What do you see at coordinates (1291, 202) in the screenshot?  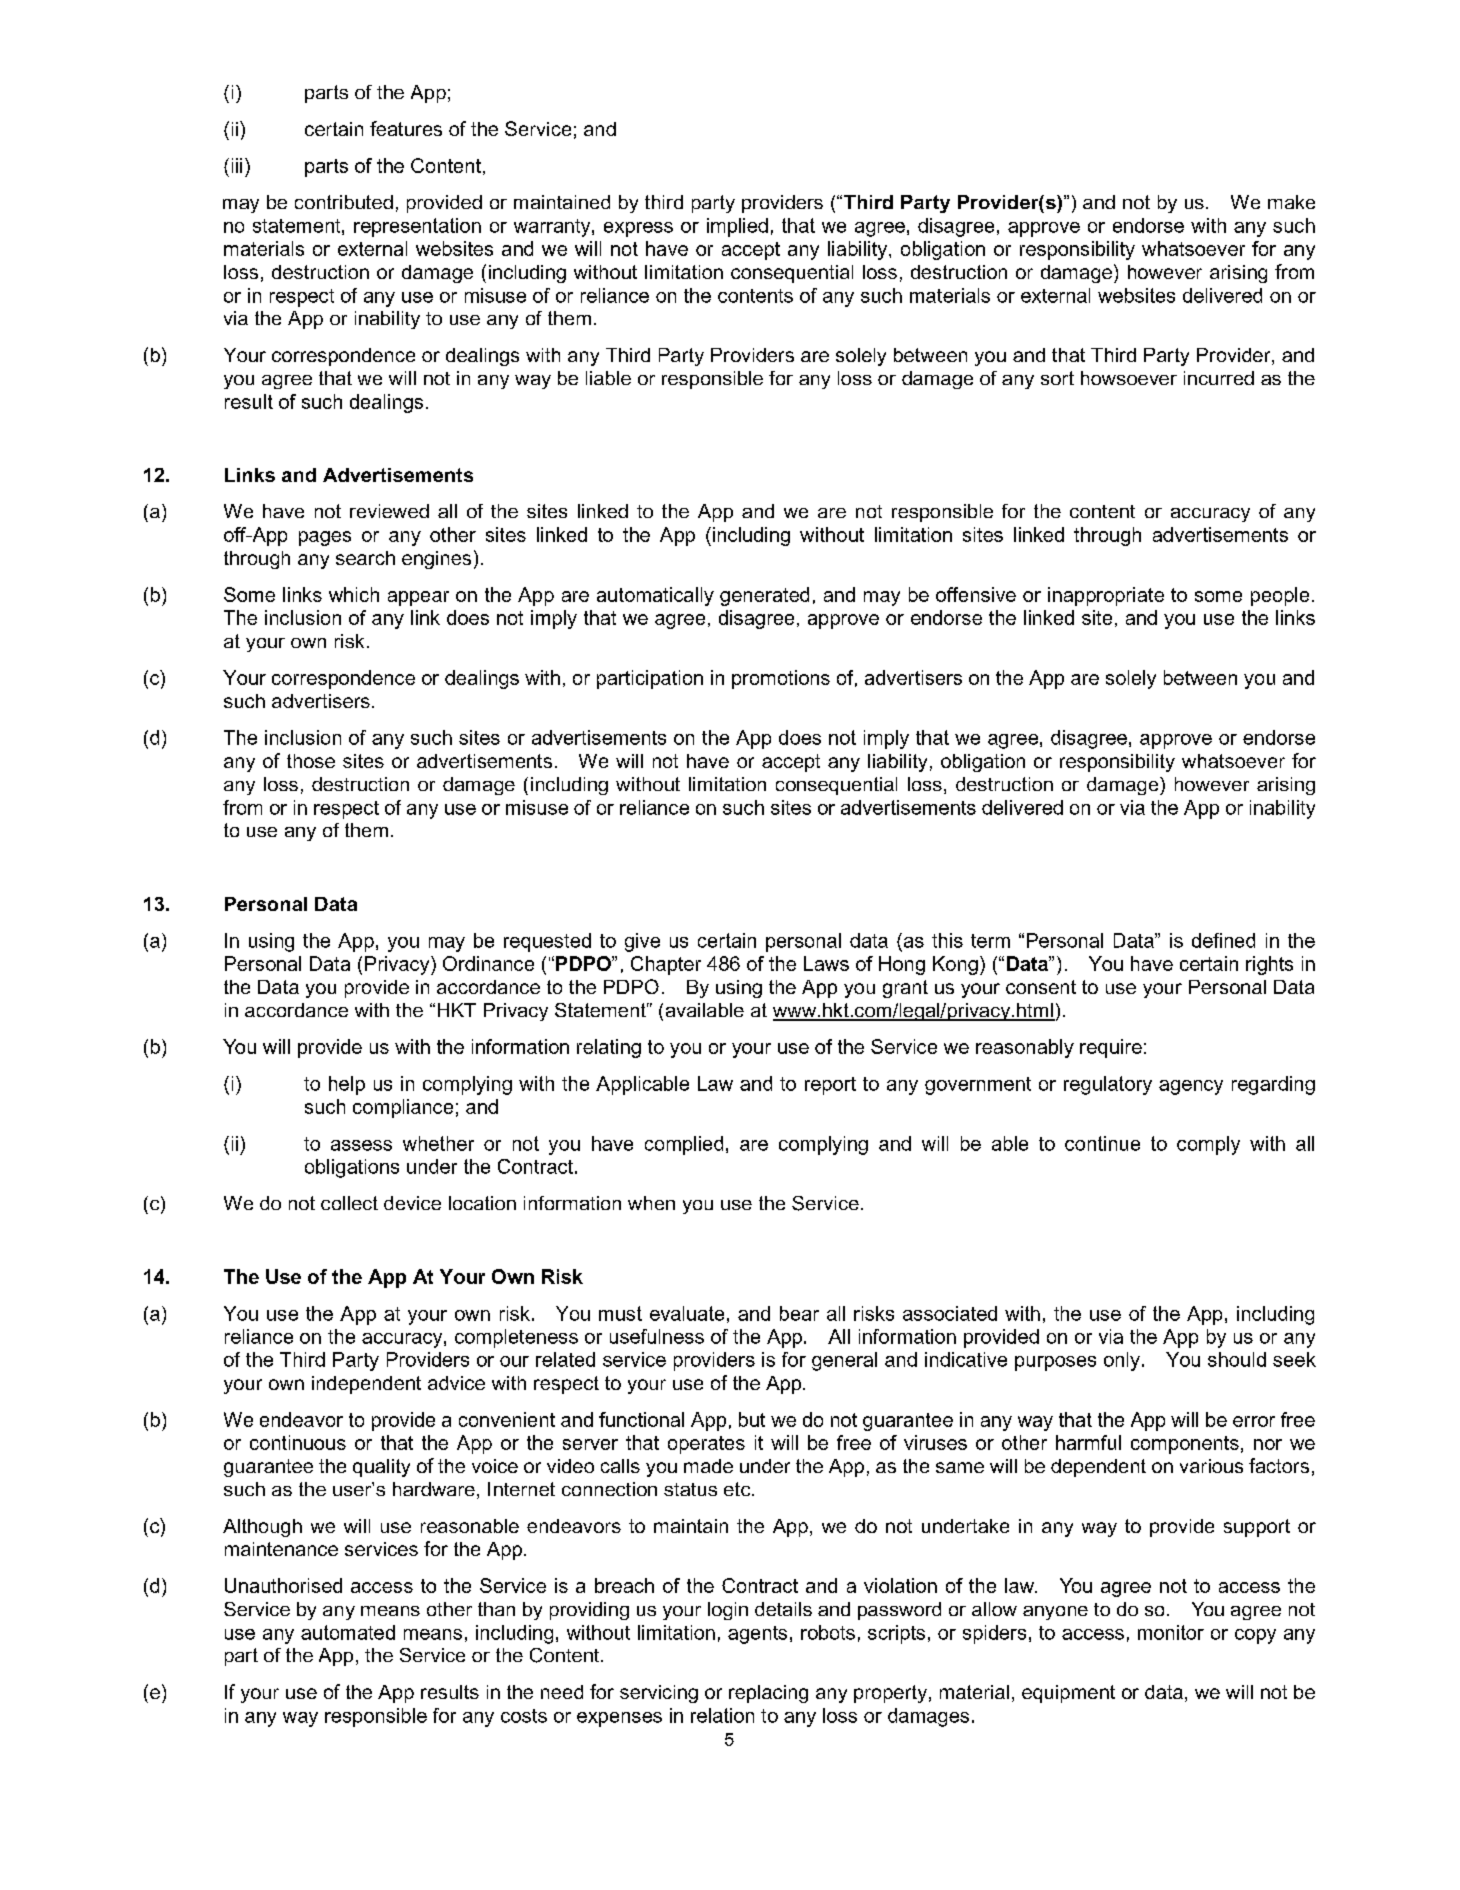 I see `make` at bounding box center [1291, 202].
